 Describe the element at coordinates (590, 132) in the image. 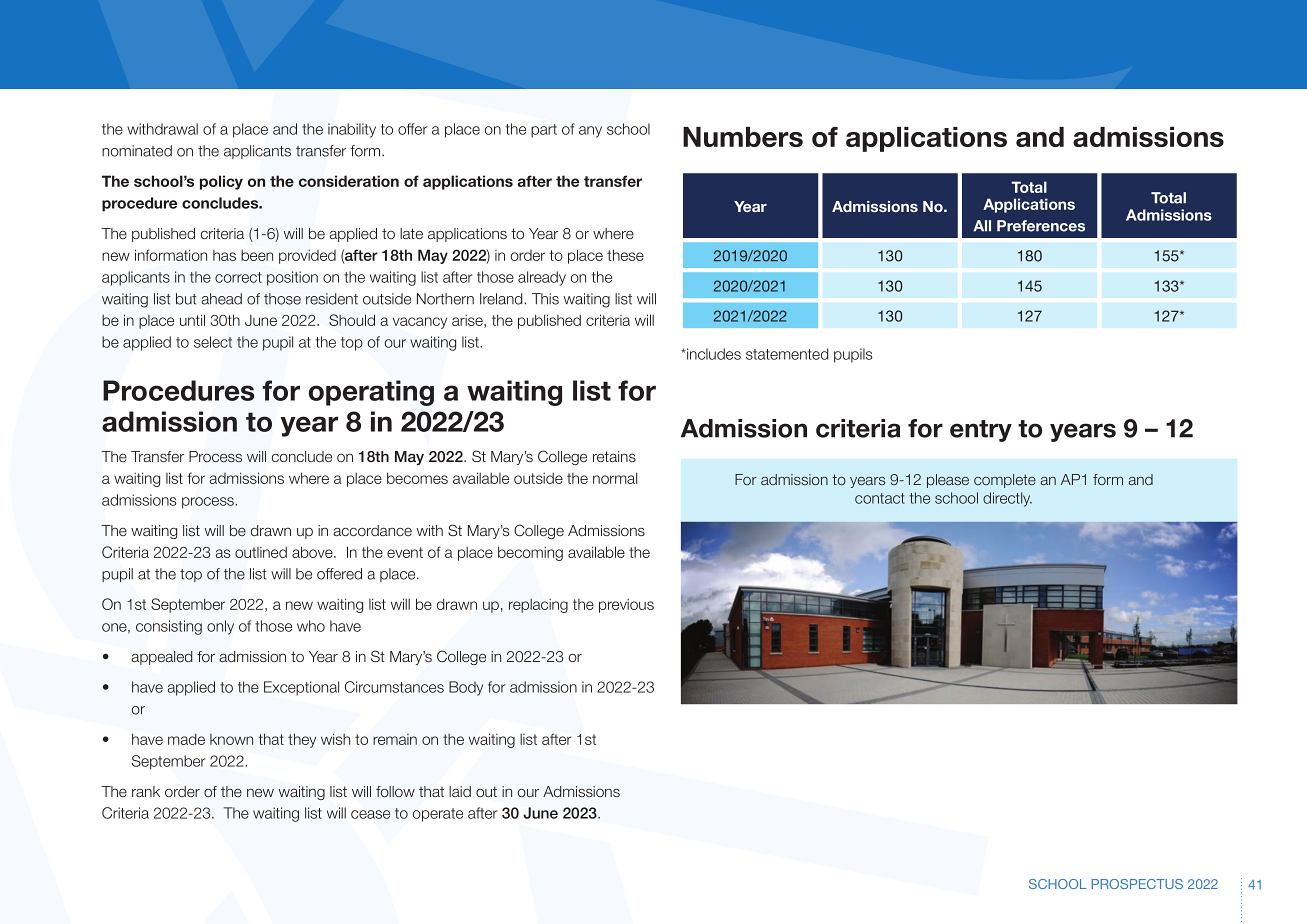

I see `any` at that location.
